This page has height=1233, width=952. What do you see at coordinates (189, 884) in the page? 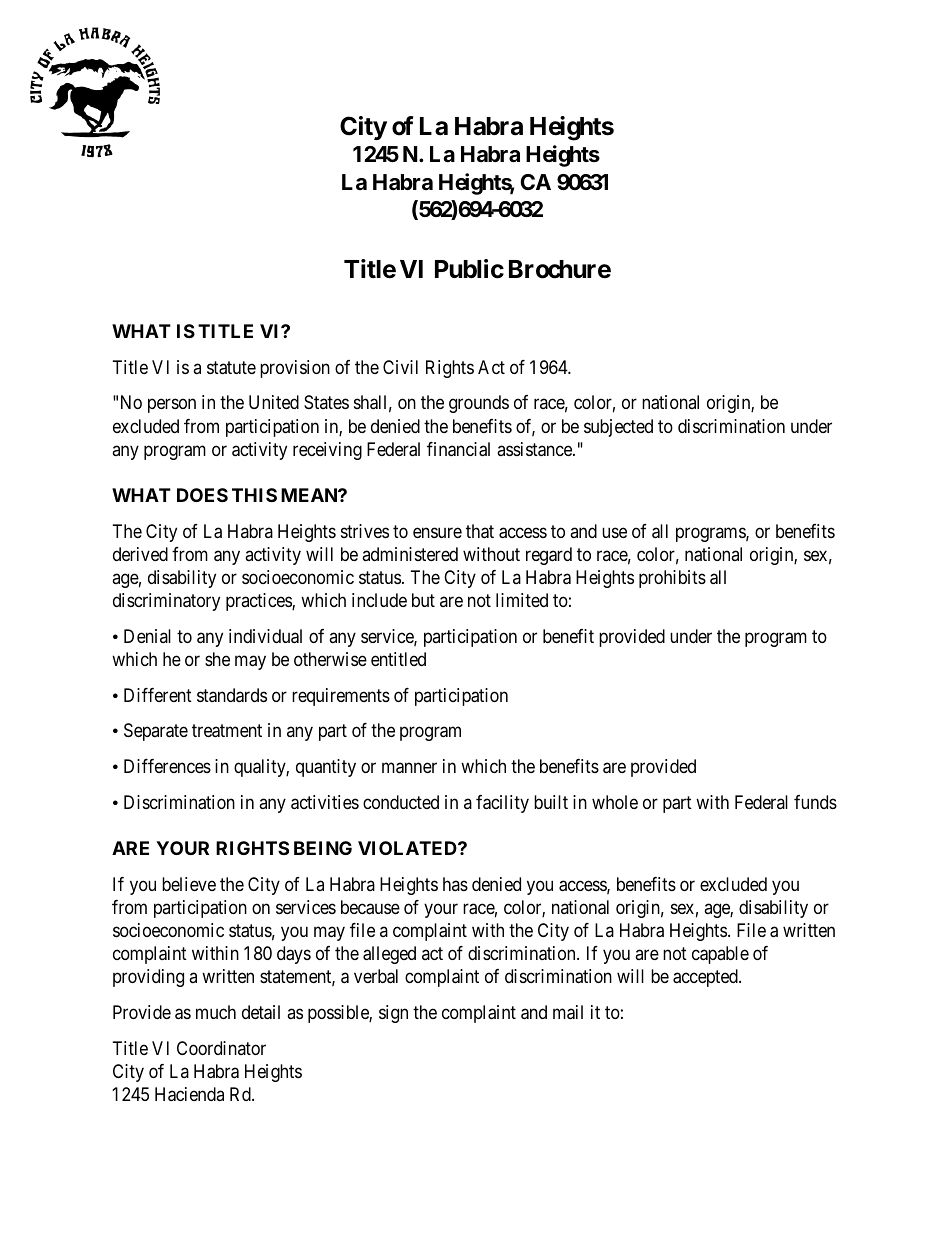
I see `believe` at bounding box center [189, 884].
